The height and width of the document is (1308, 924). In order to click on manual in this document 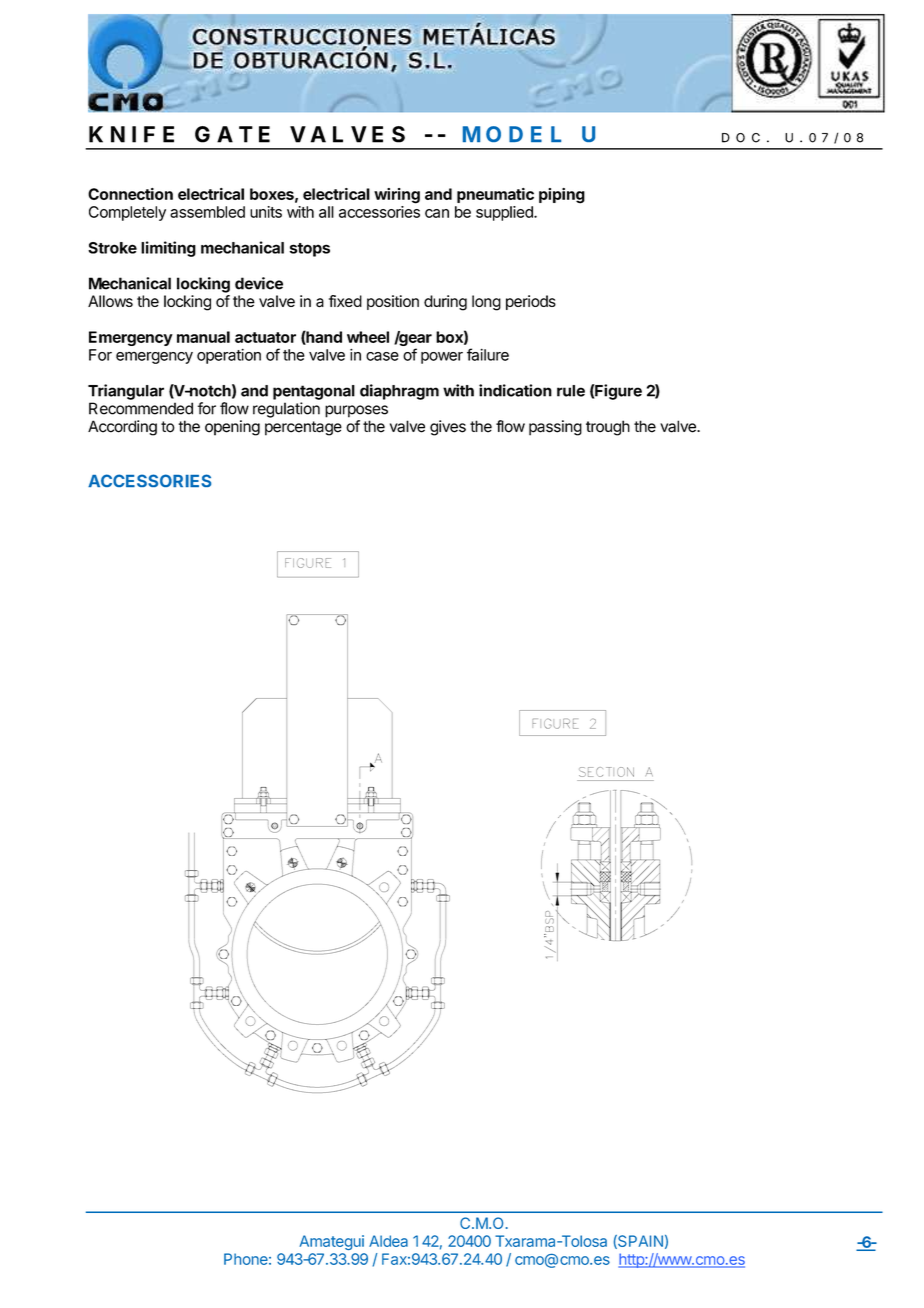, I will do `click(203, 337)`.
